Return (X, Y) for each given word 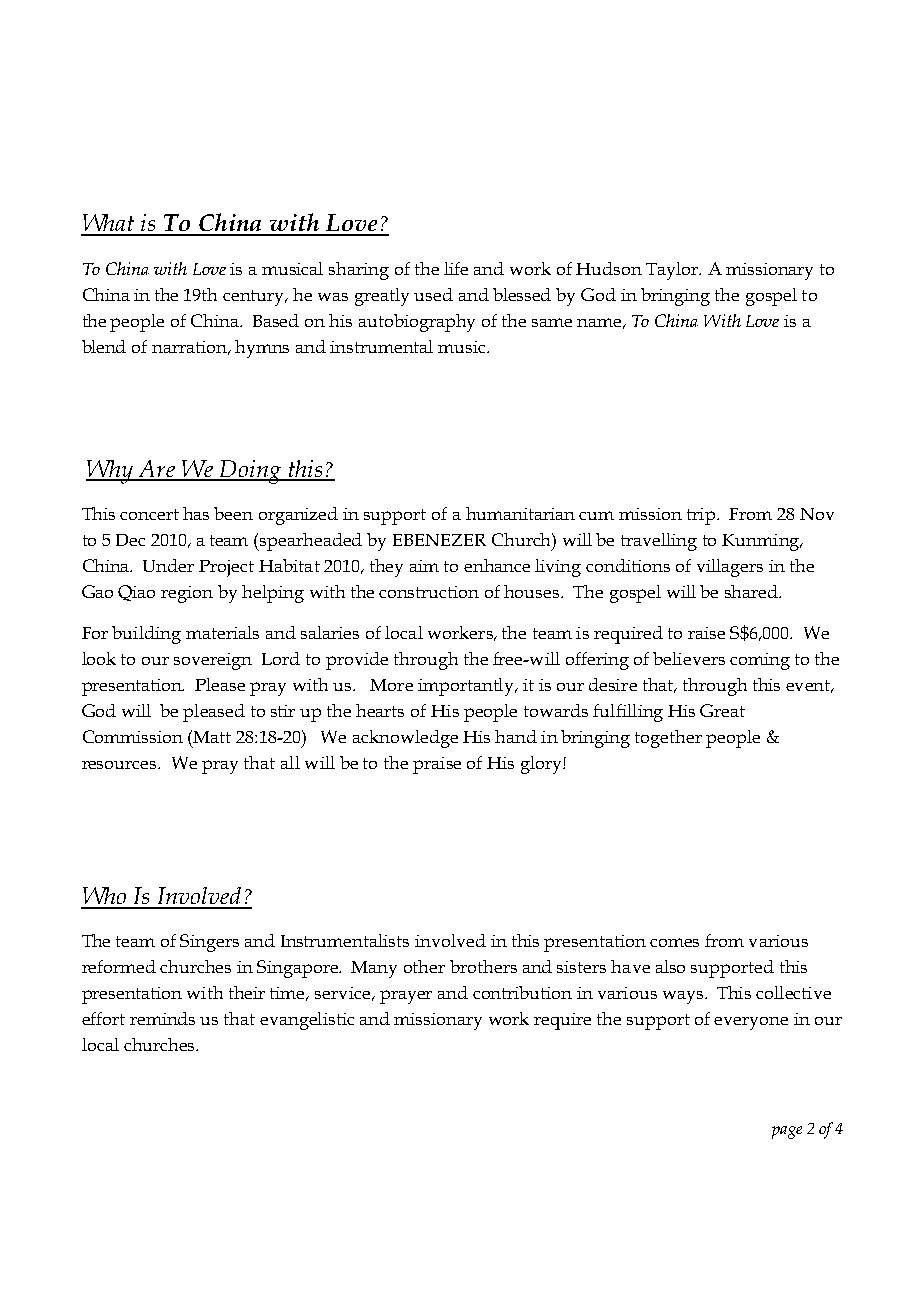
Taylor (673, 271)
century (255, 298)
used (433, 294)
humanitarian (520, 513)
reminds (162, 1018)
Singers (209, 943)
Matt (211, 736)
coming (760, 661)
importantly (467, 687)
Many (374, 969)
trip (701, 516)
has (196, 513)
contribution (522, 992)
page (787, 1132)
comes (674, 942)
